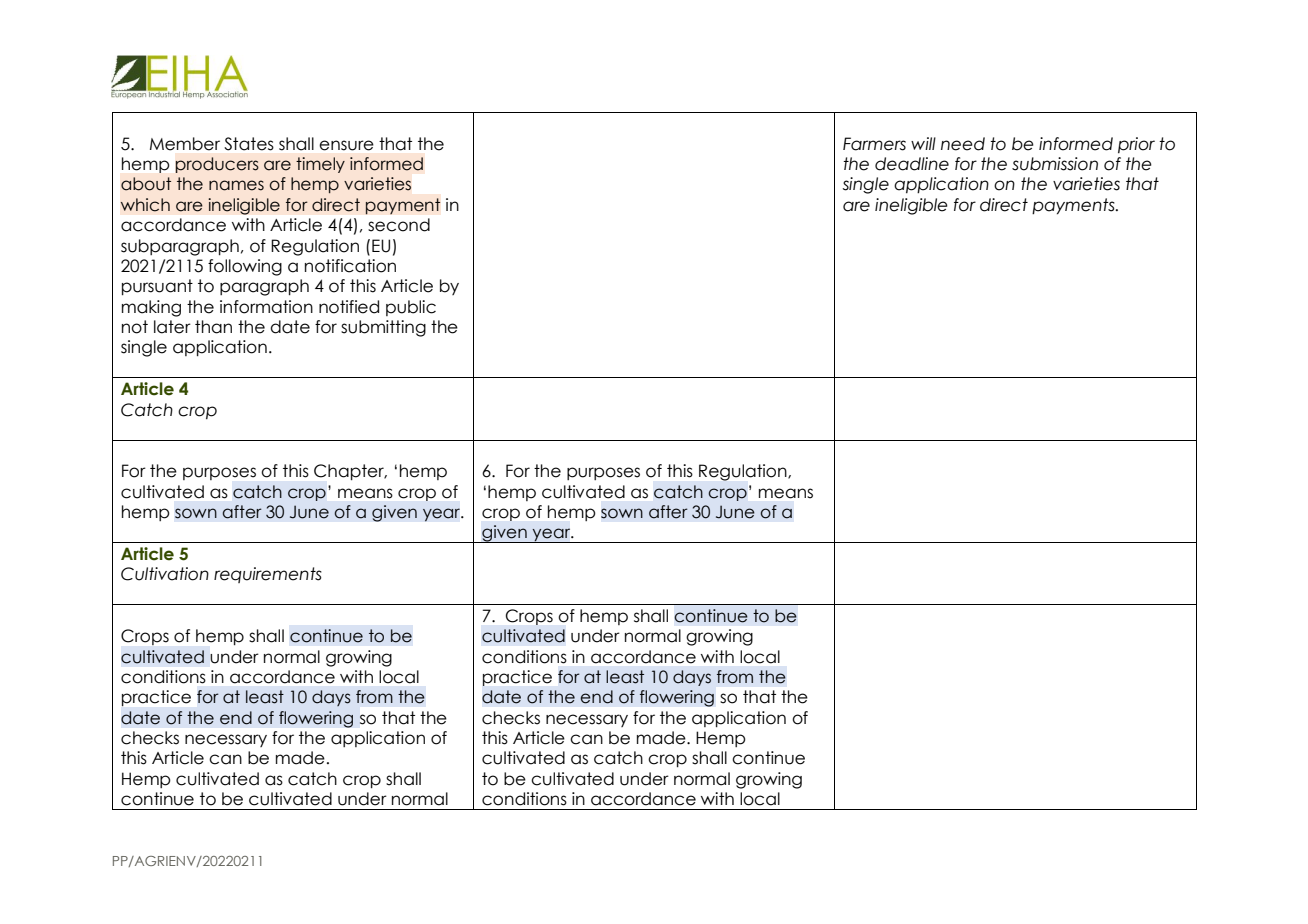  I want to click on requirements, so click(268, 575).
